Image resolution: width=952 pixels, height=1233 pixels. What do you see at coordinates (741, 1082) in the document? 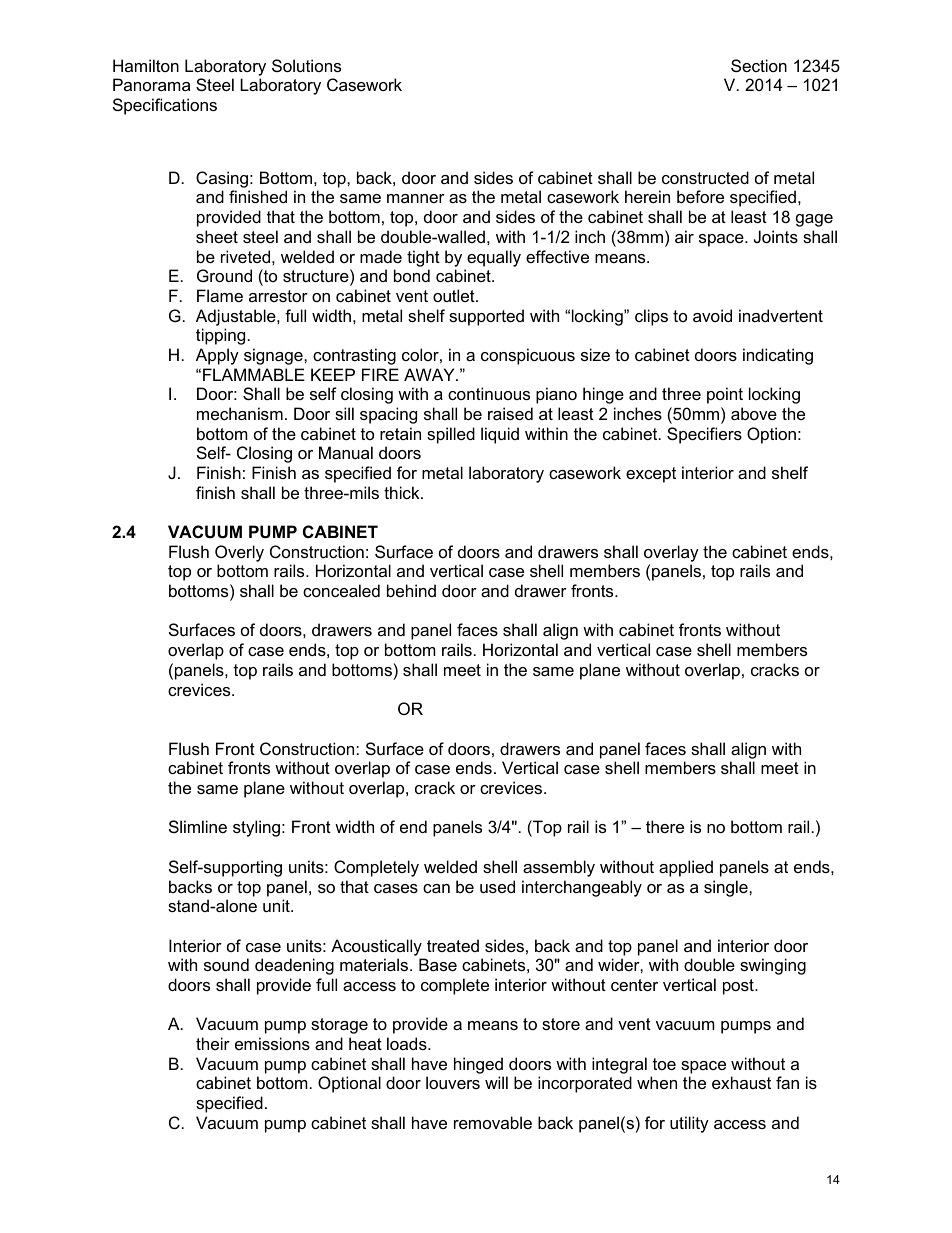
I see `exhaust` at bounding box center [741, 1082].
